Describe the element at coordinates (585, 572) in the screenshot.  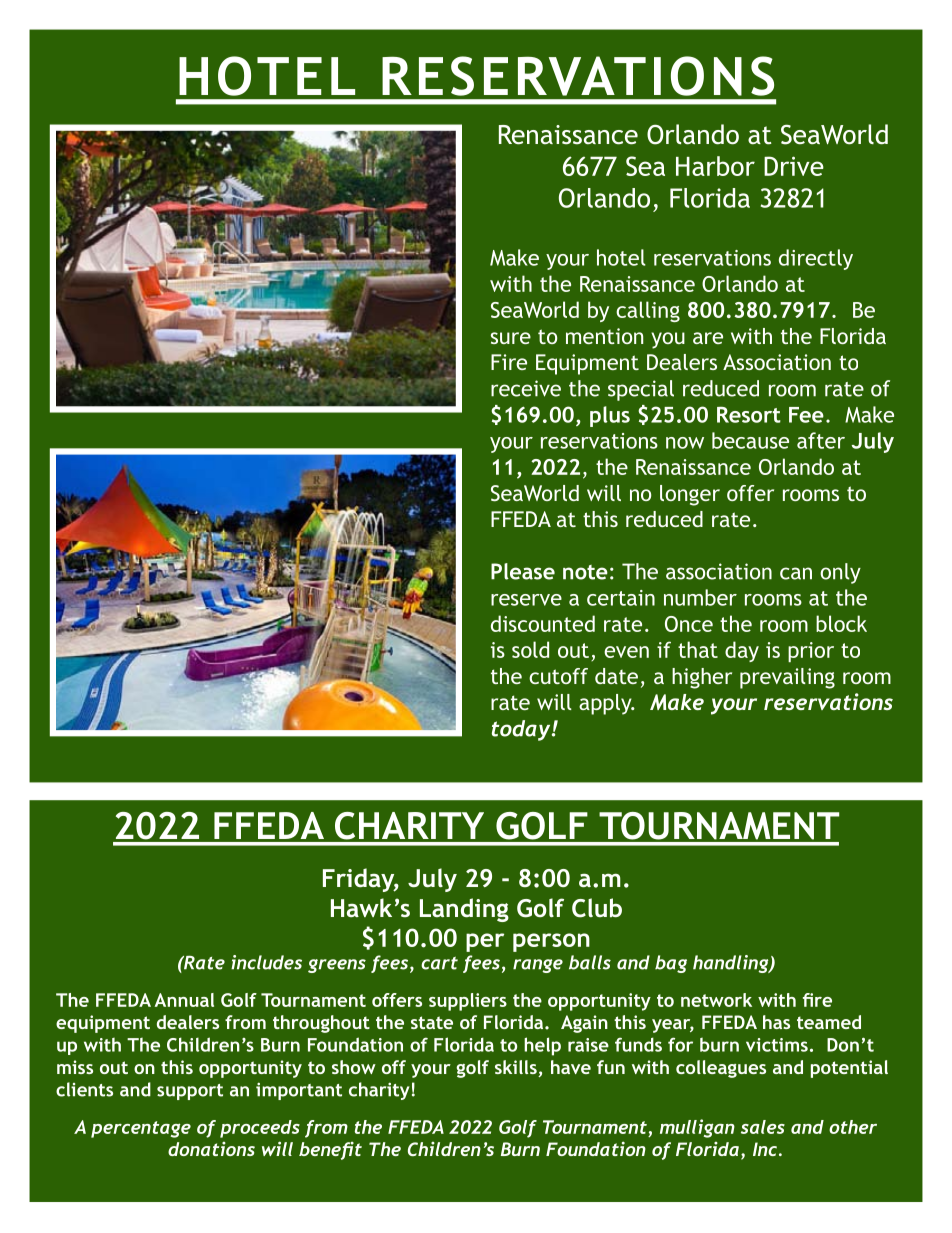
I see `note` at that location.
